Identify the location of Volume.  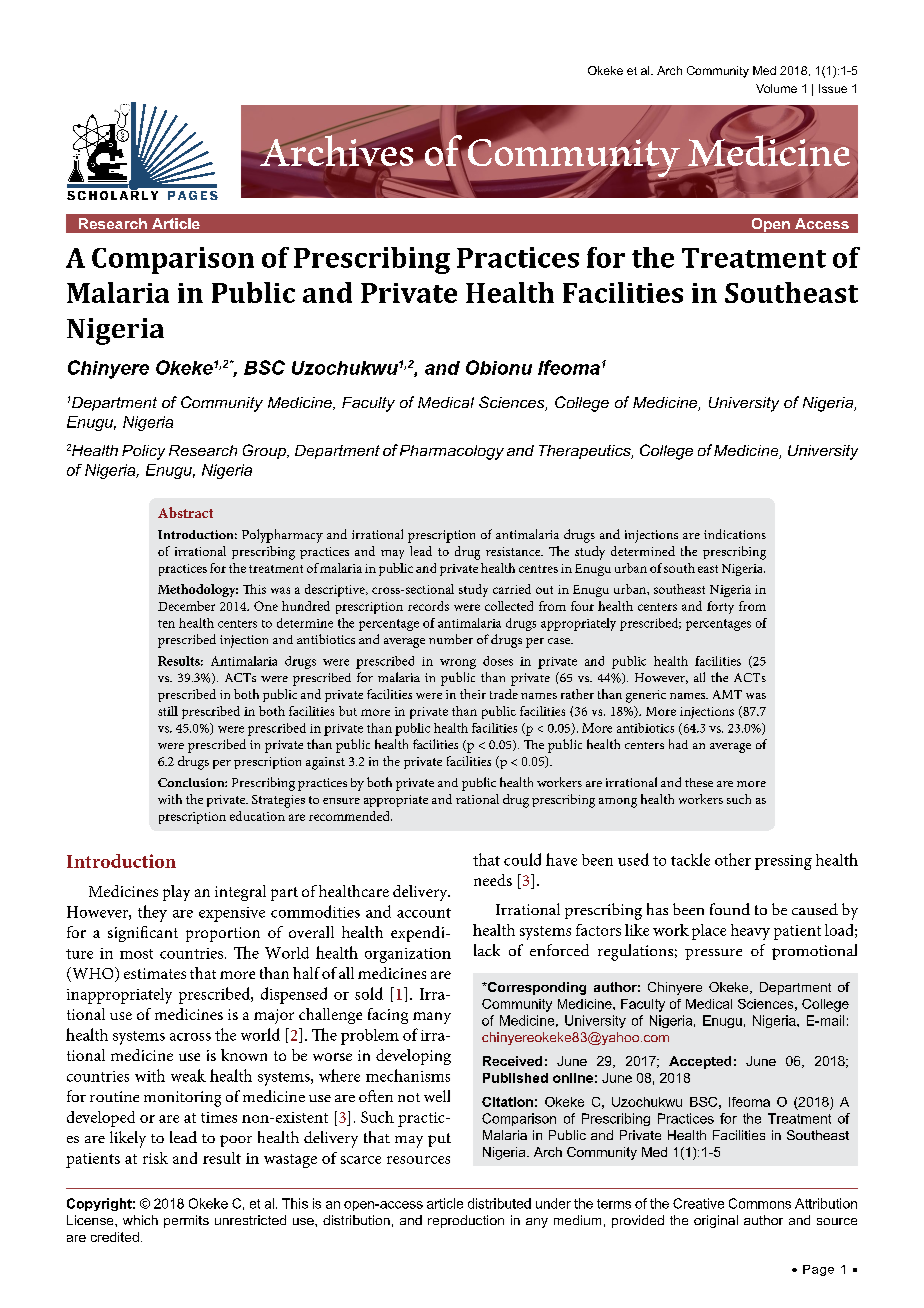
(776, 88).
